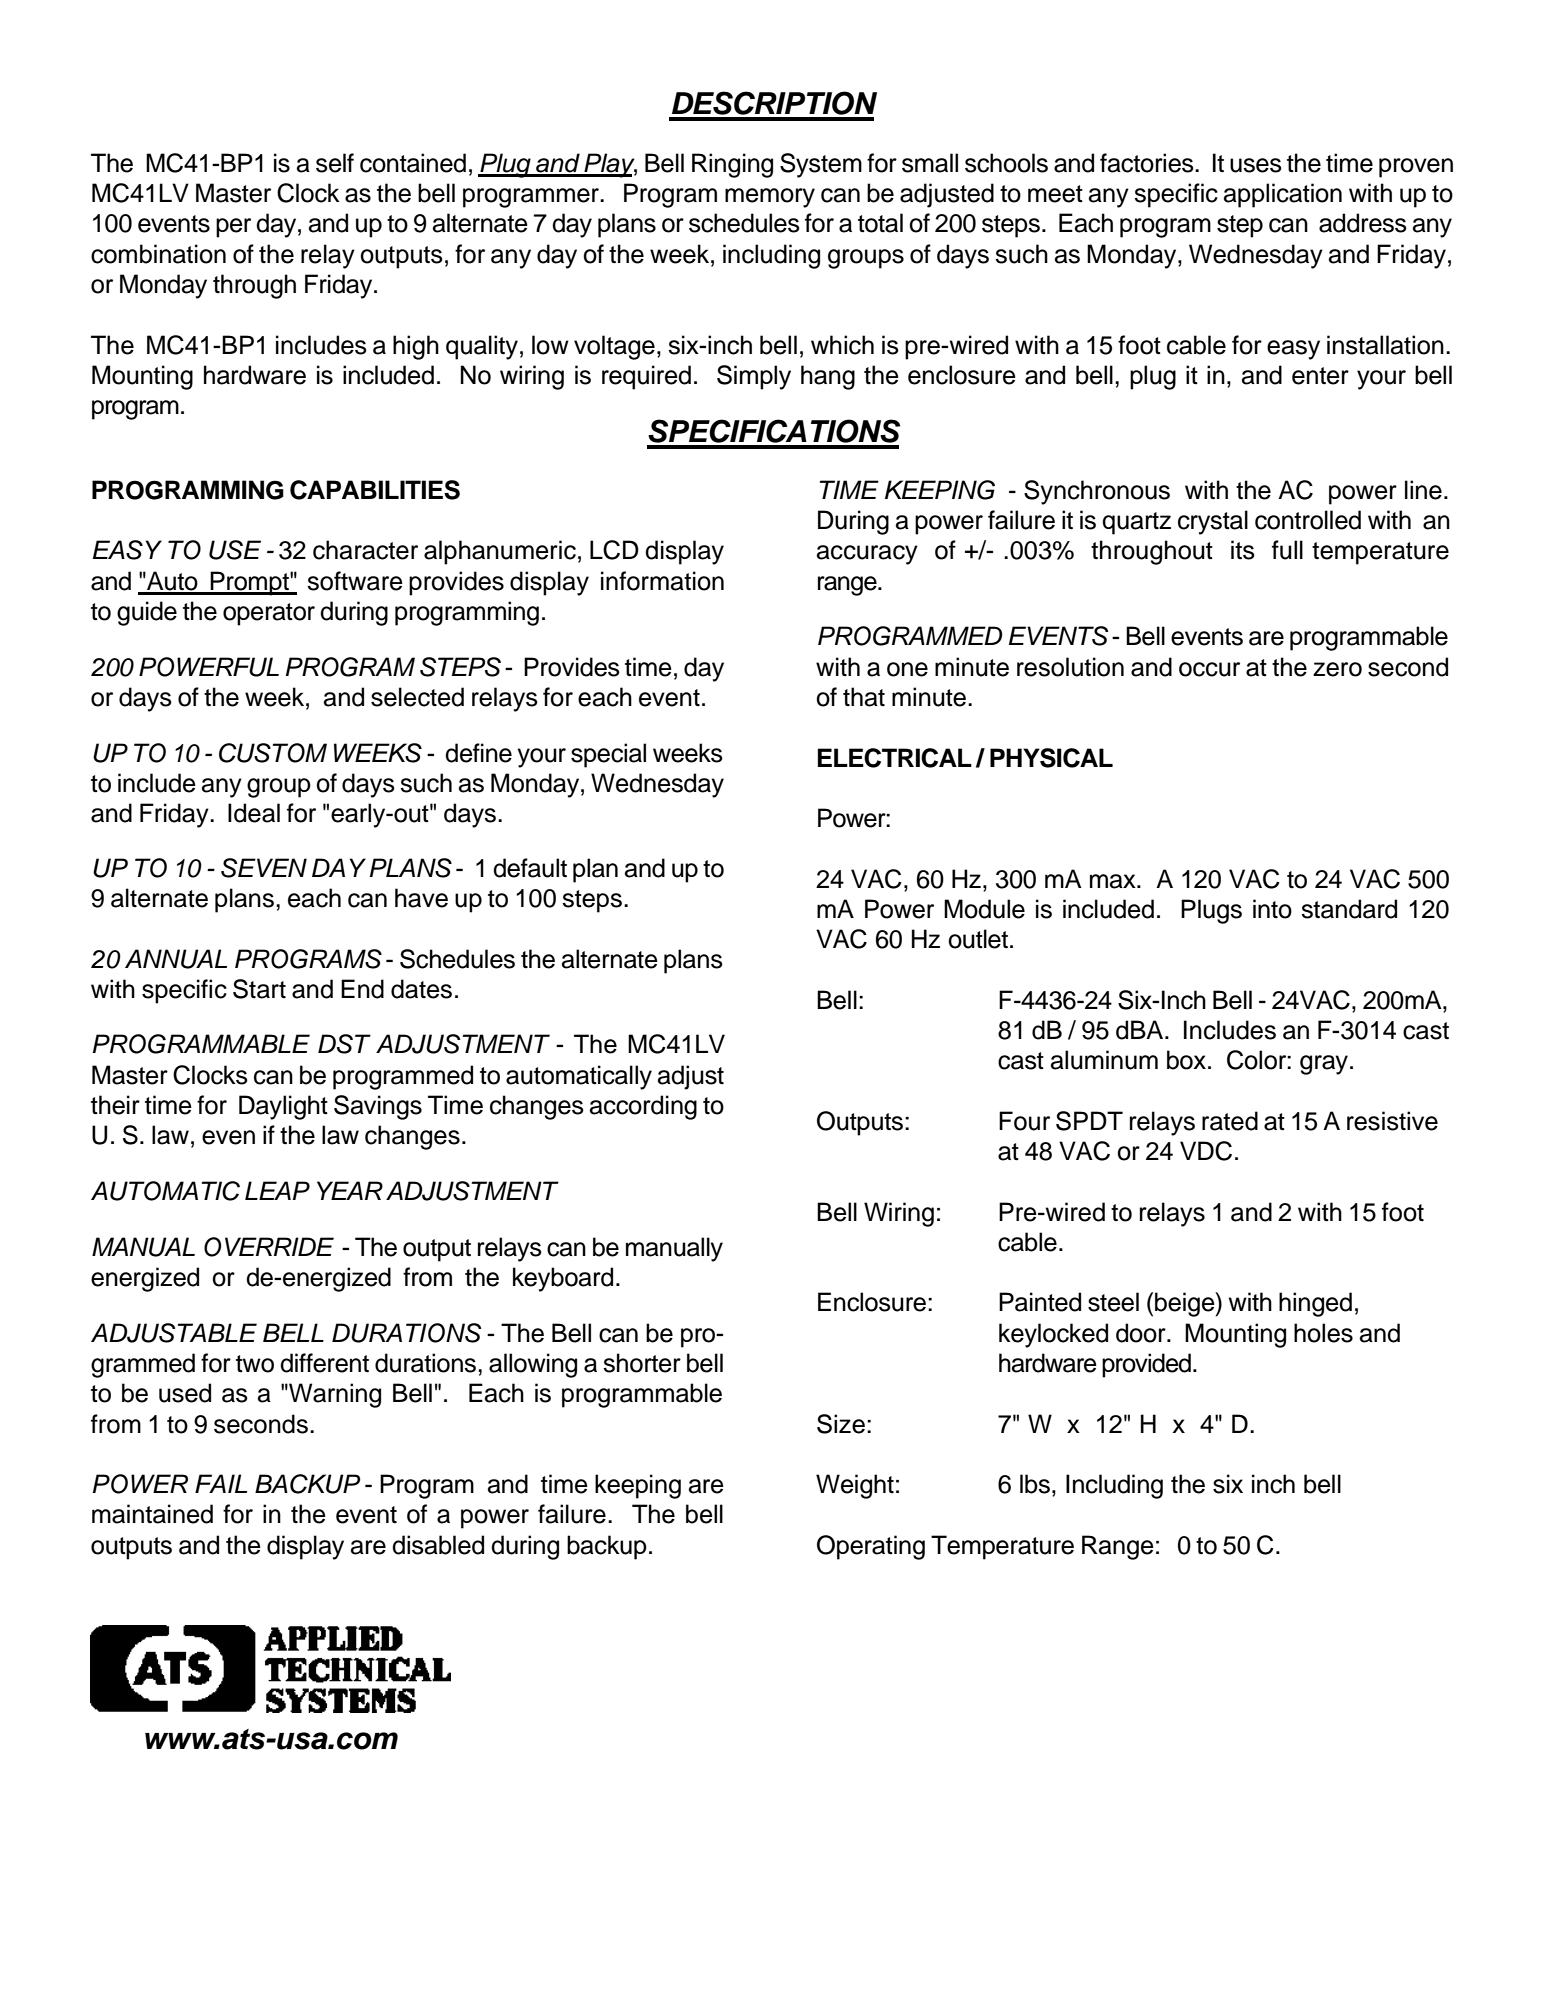 The width and height of the screenshot is (1544, 1998). Describe the element at coordinates (1272, 909) in the screenshot. I see `into` at that location.
